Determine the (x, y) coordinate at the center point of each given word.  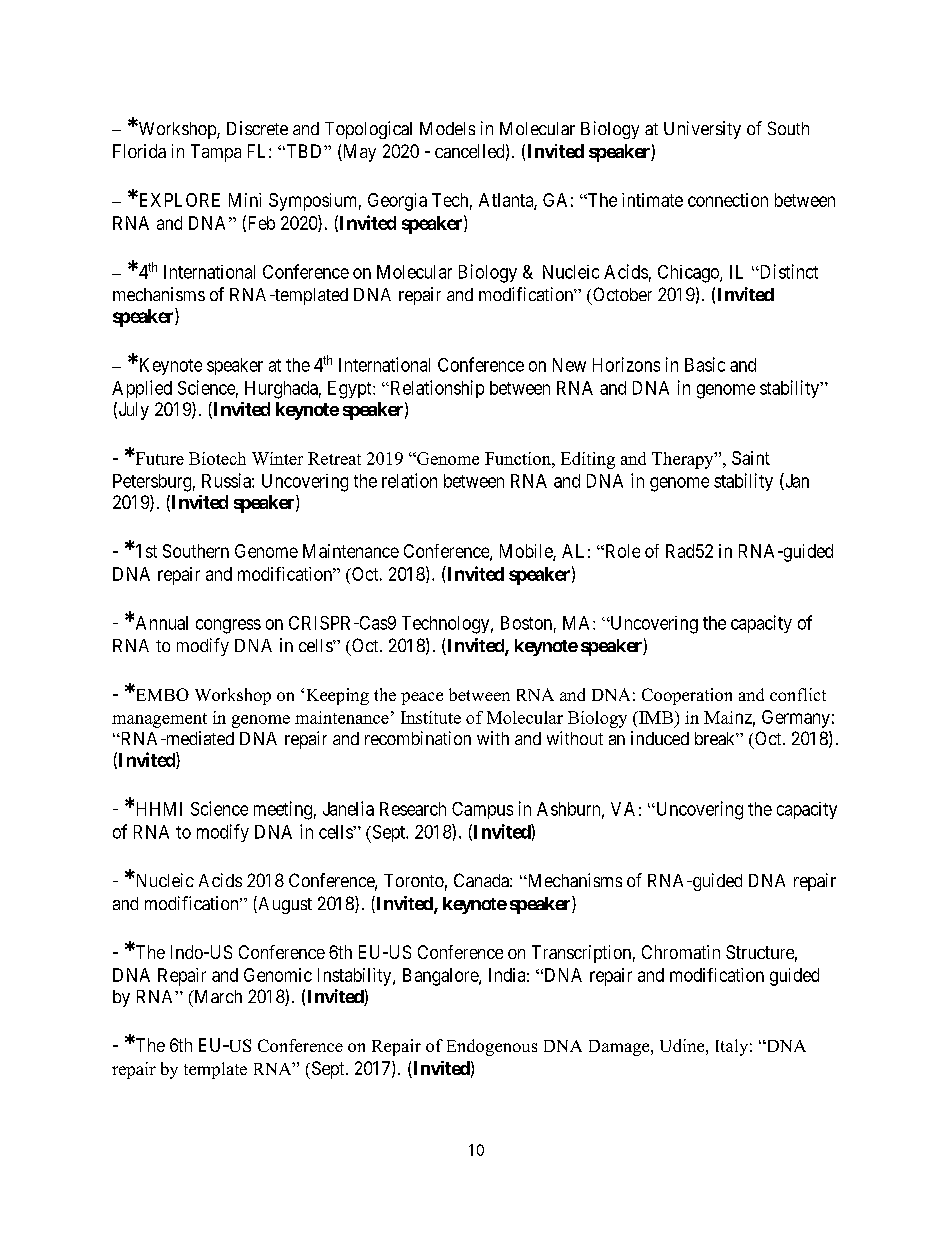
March (217, 996)
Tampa (216, 153)
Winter (277, 458)
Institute (431, 717)
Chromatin (681, 952)
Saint (751, 458)
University (702, 130)
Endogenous (492, 1047)
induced (660, 738)
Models (447, 128)
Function (519, 458)
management (159, 720)
